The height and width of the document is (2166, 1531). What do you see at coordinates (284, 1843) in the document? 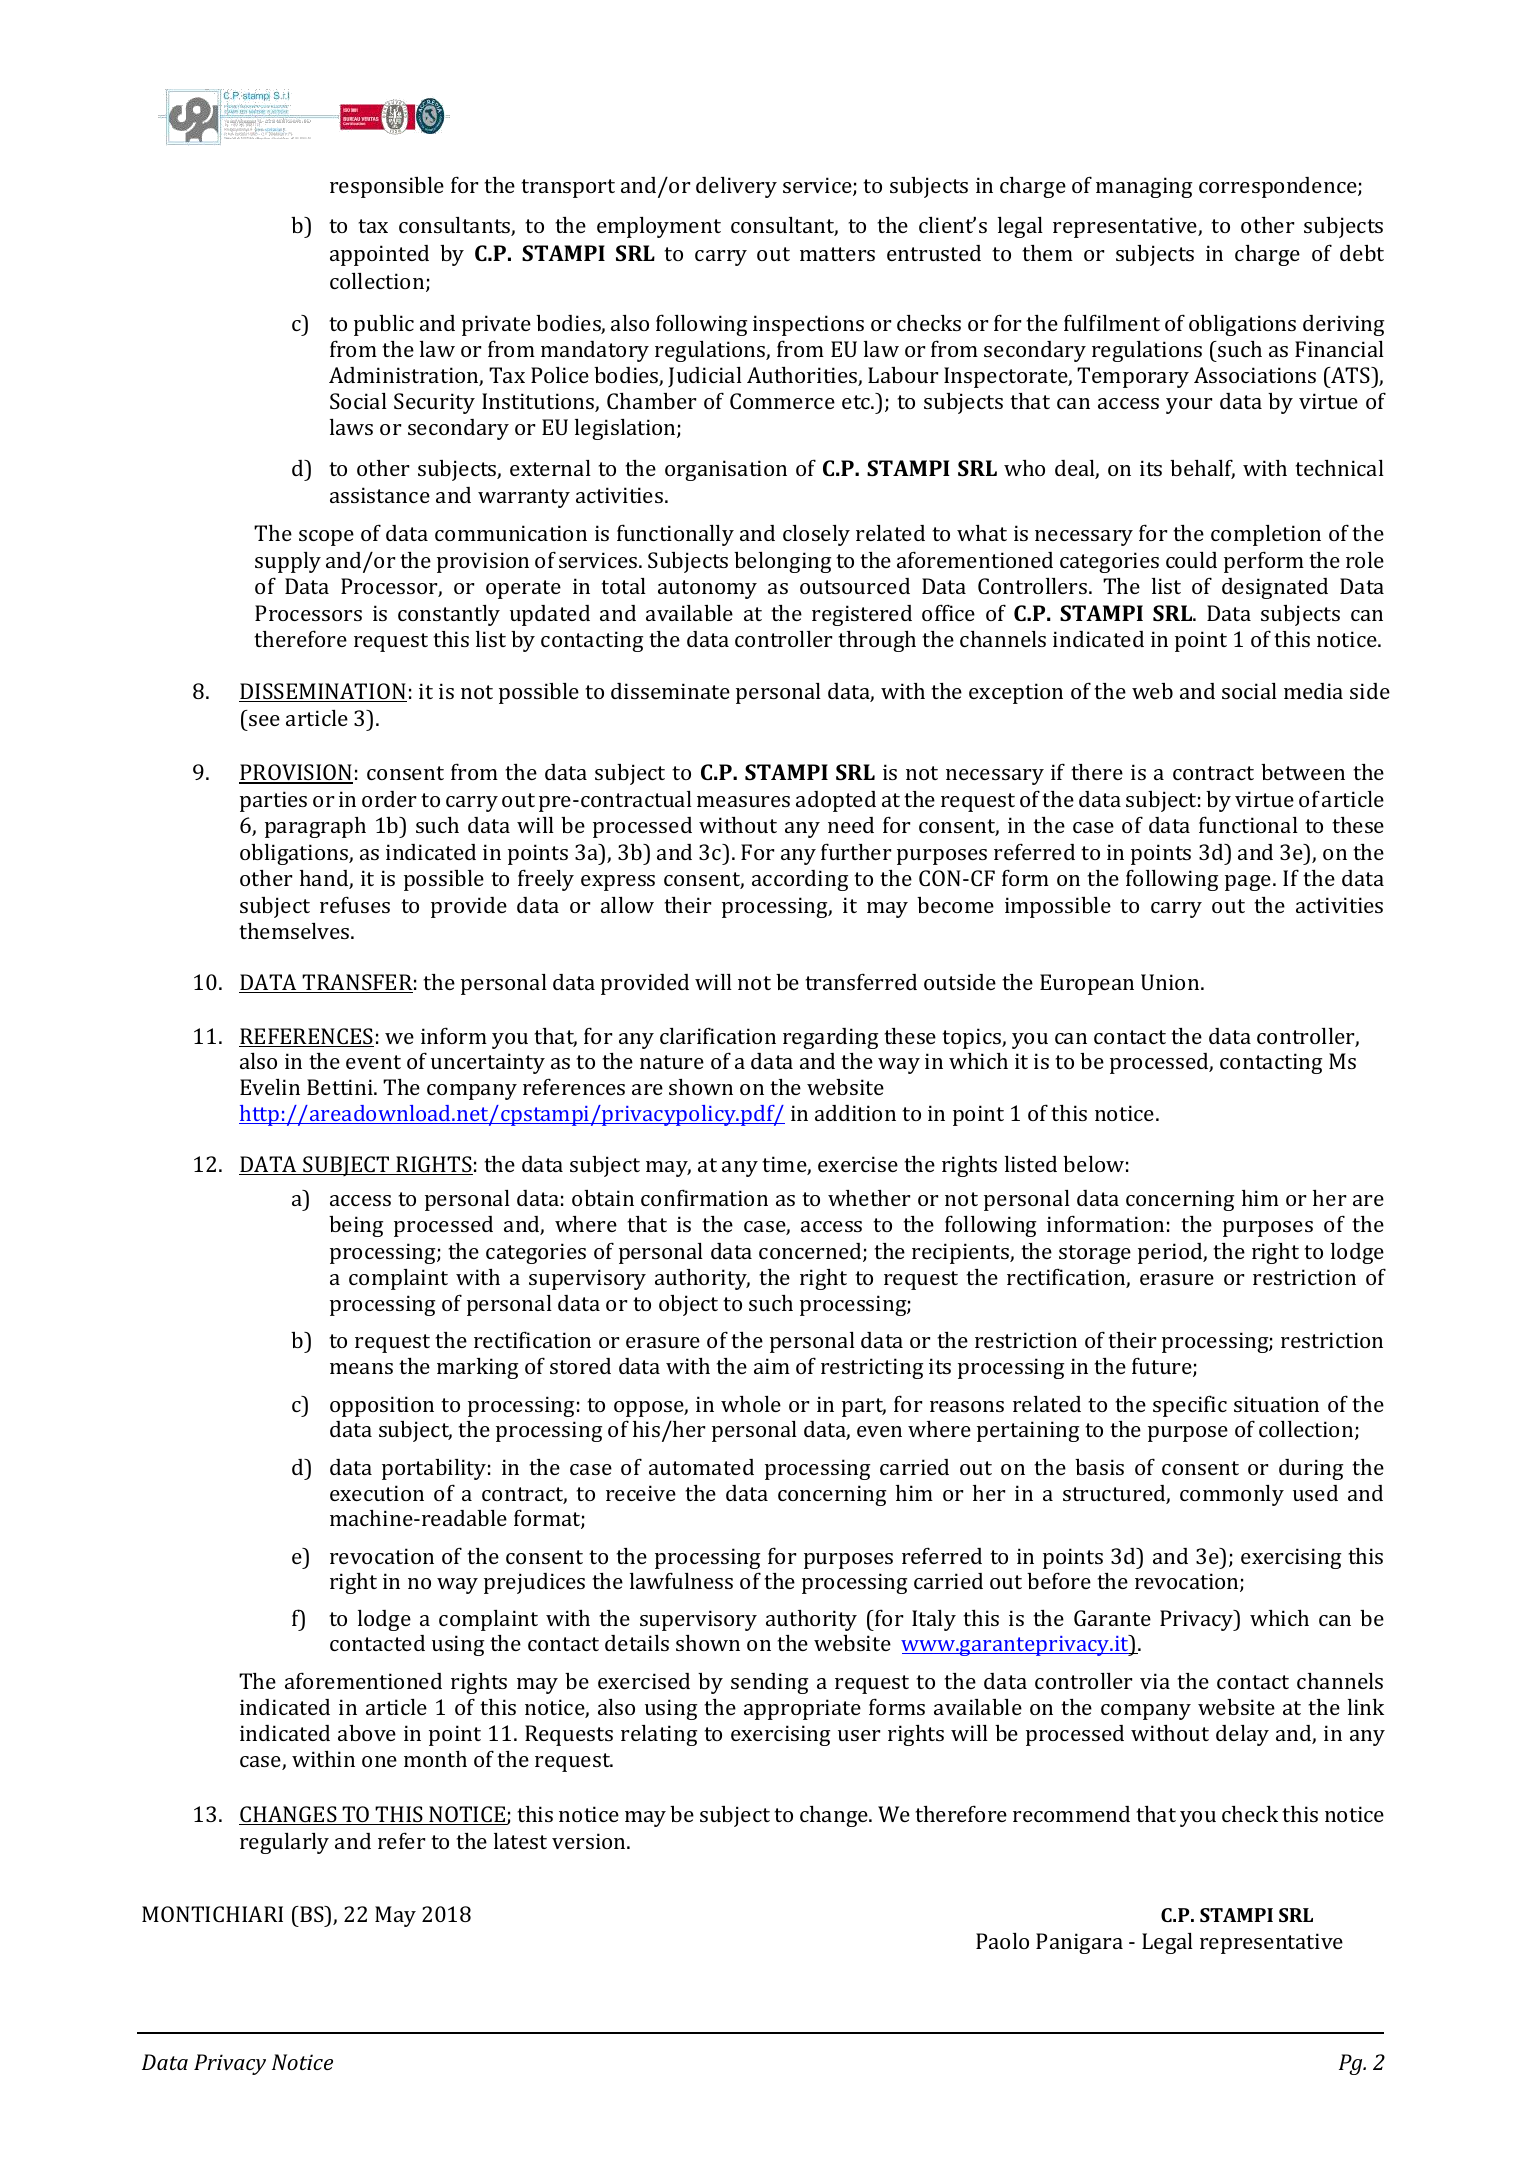
I see `regularly` at bounding box center [284, 1843].
